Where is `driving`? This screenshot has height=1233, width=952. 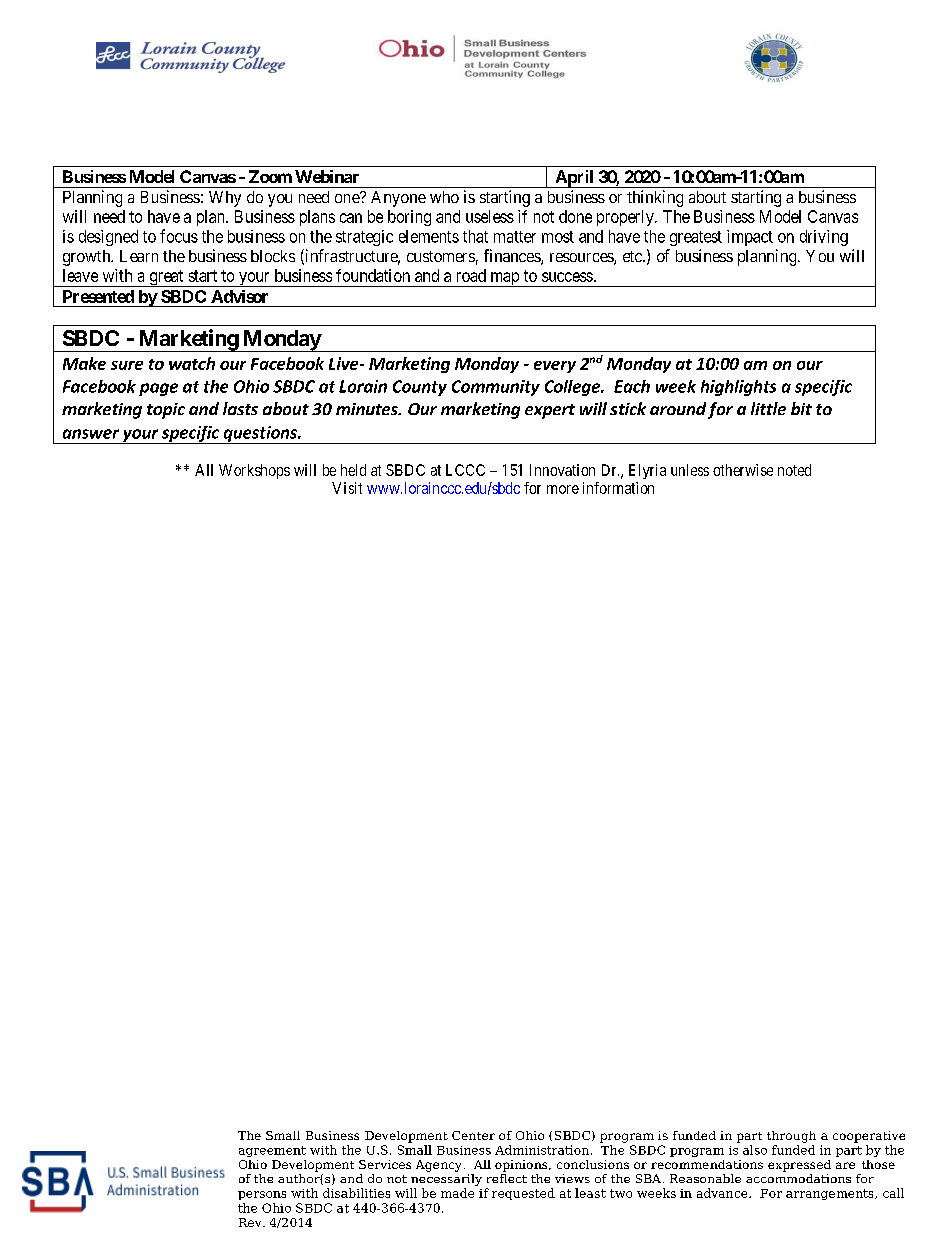 driving is located at coordinates (824, 238).
